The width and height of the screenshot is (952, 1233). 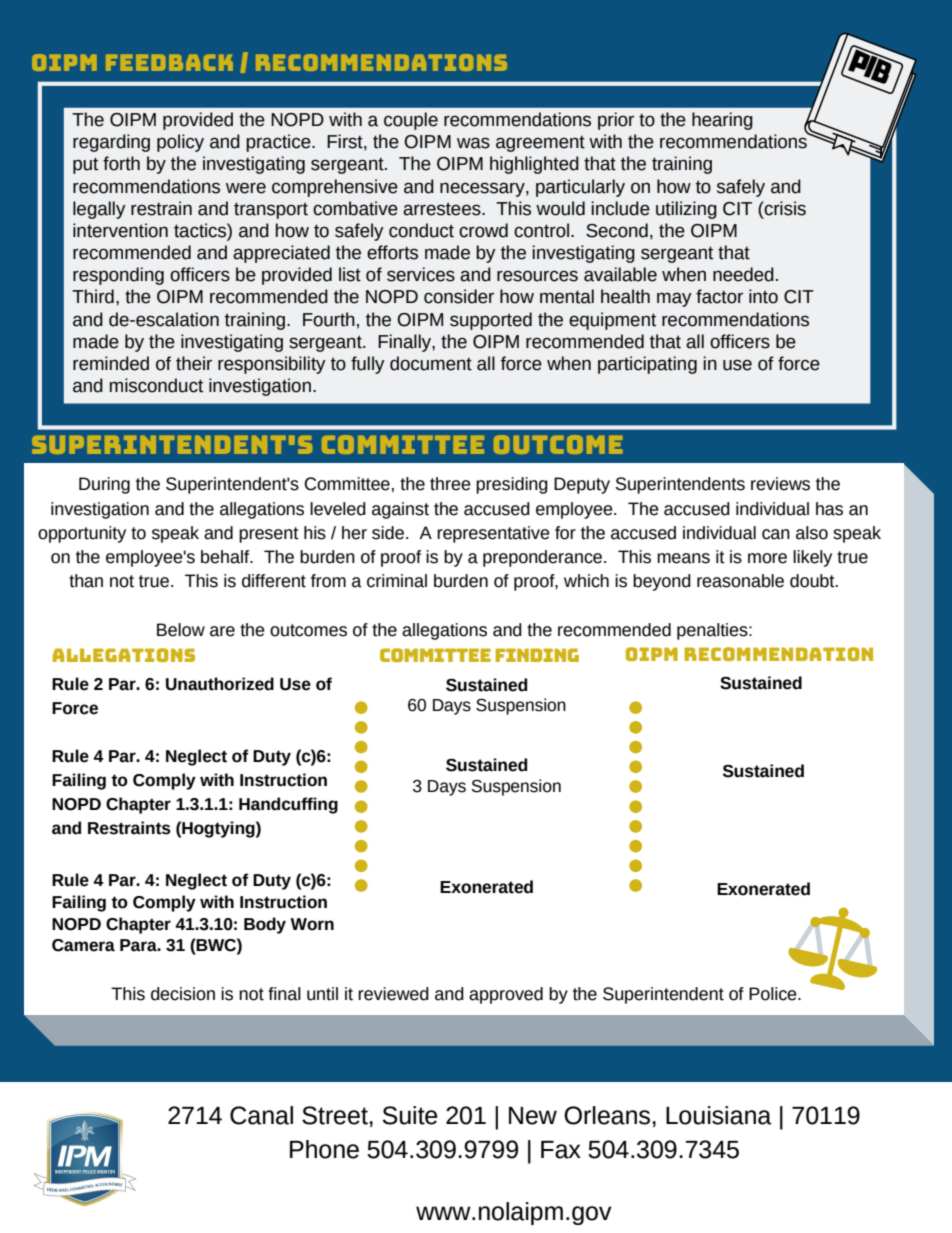 I want to click on Suite, so click(x=410, y=1115).
